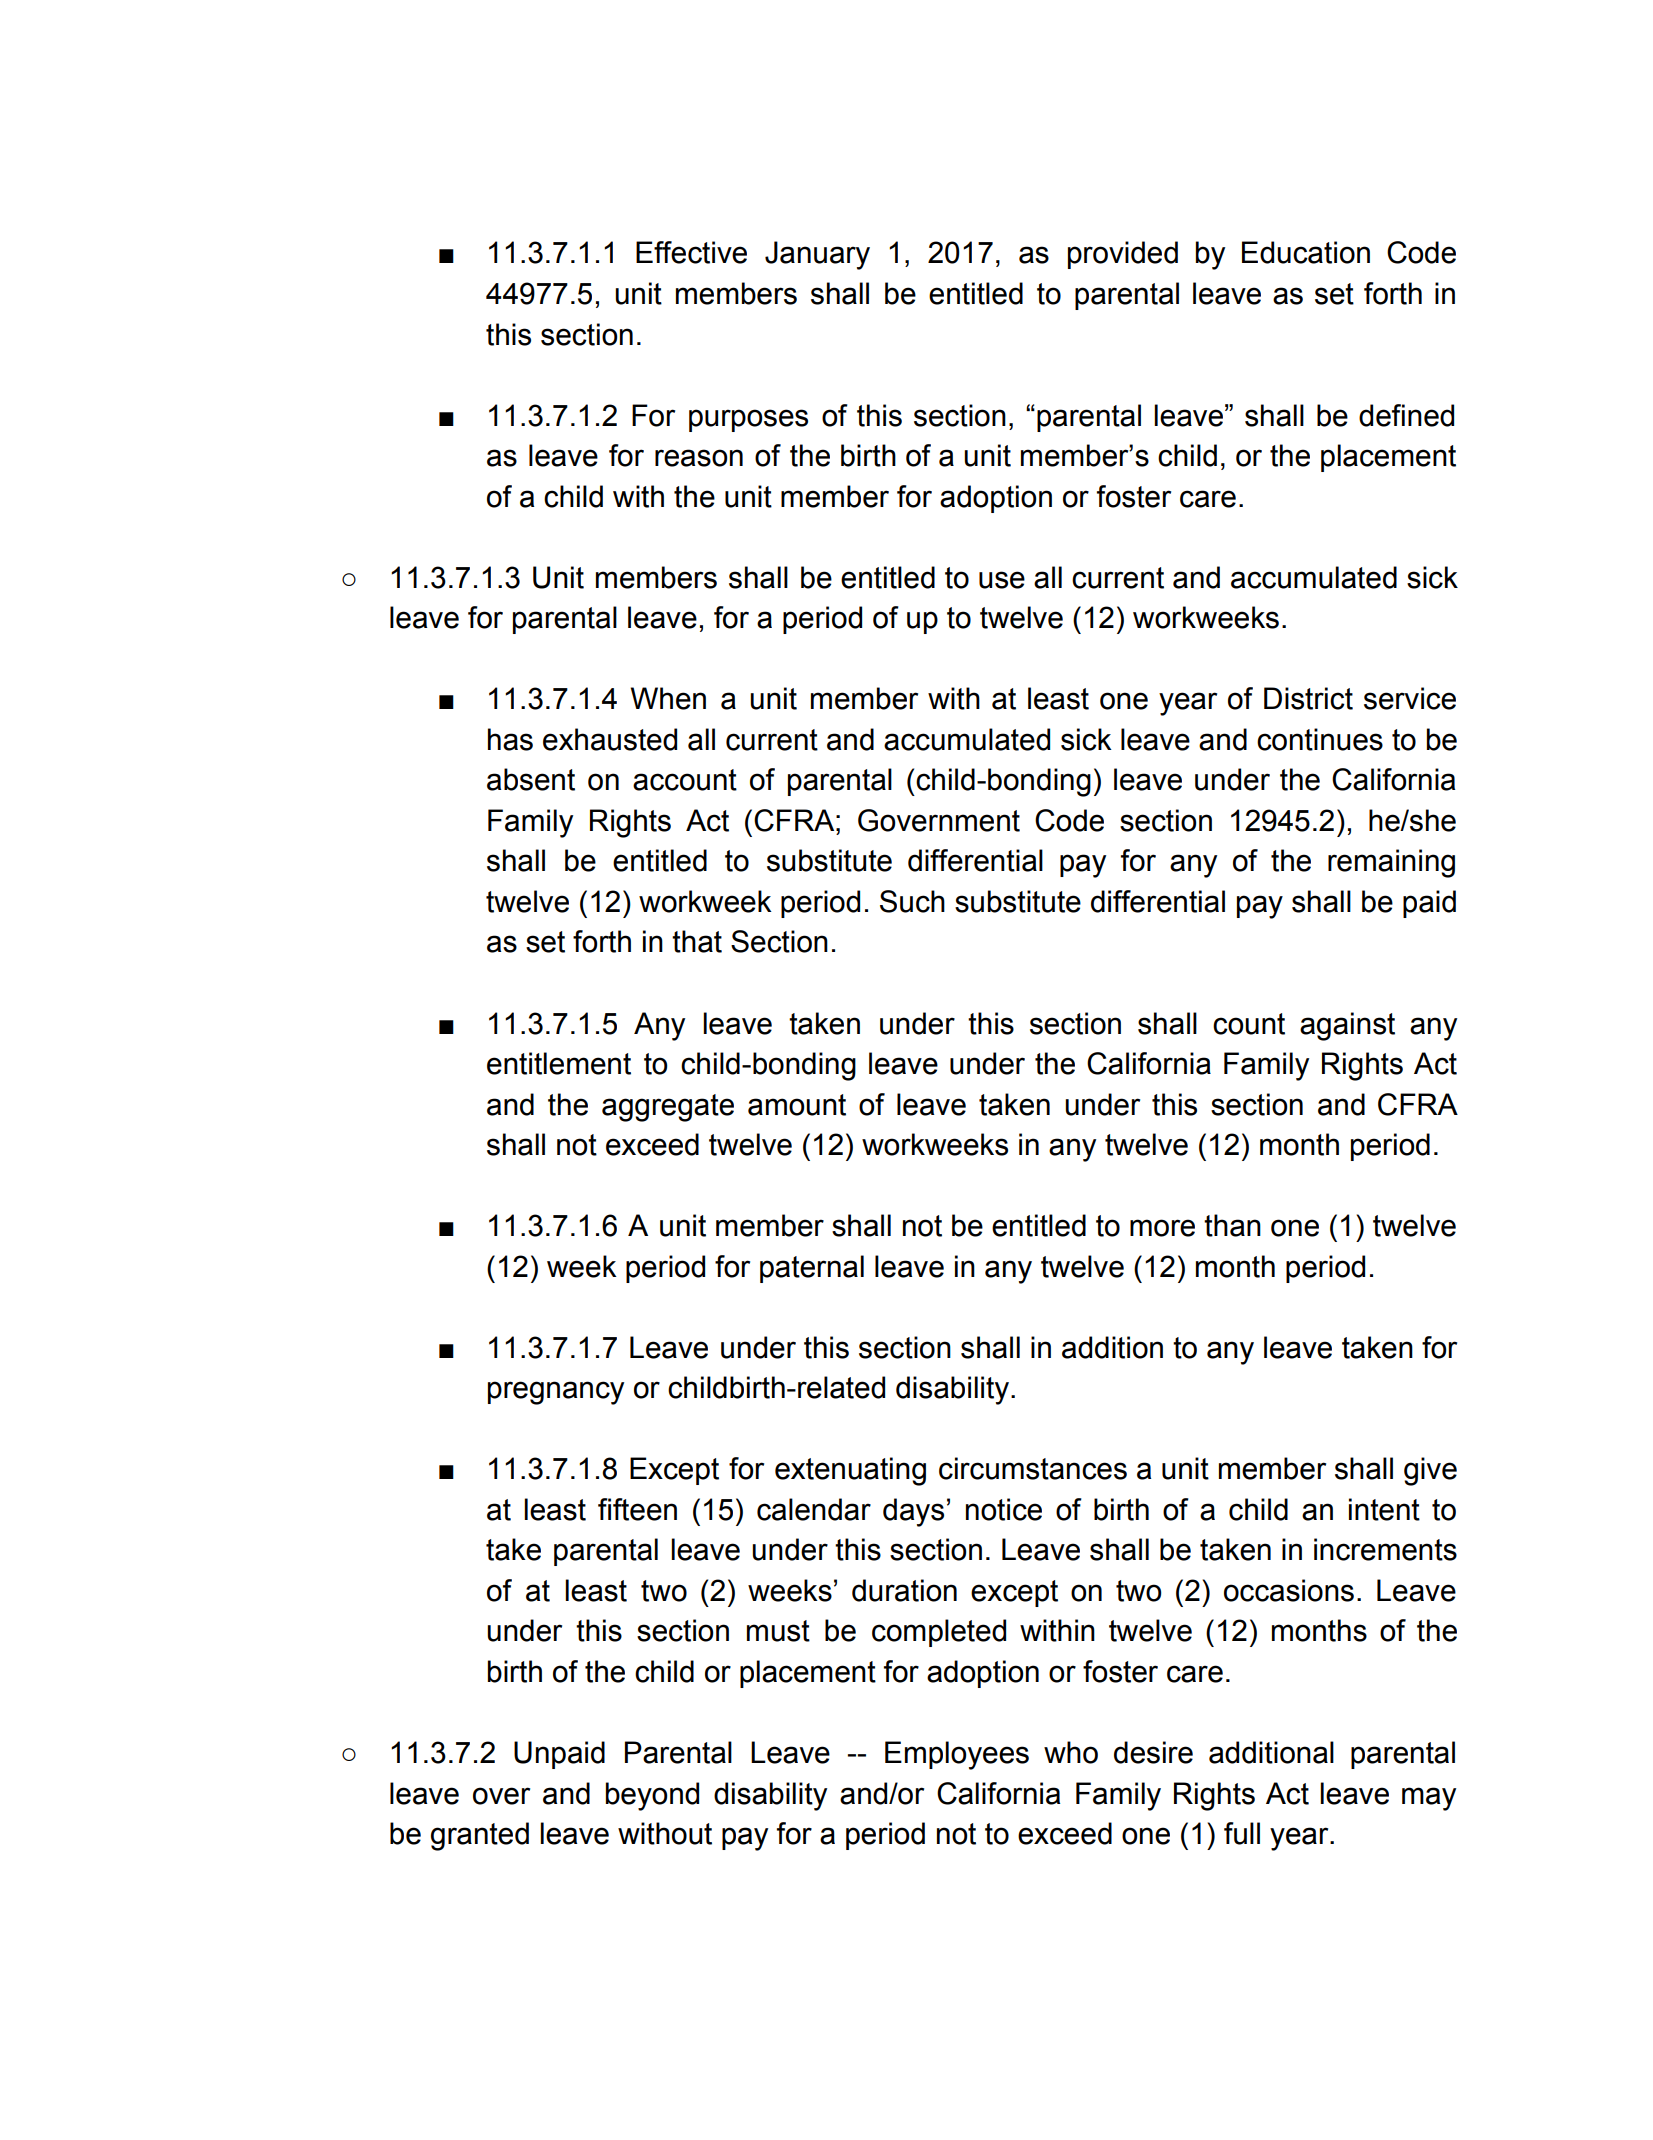 The height and width of the page is (2140, 1653). Describe the element at coordinates (1306, 252) in the page. I see `Education` at that location.
